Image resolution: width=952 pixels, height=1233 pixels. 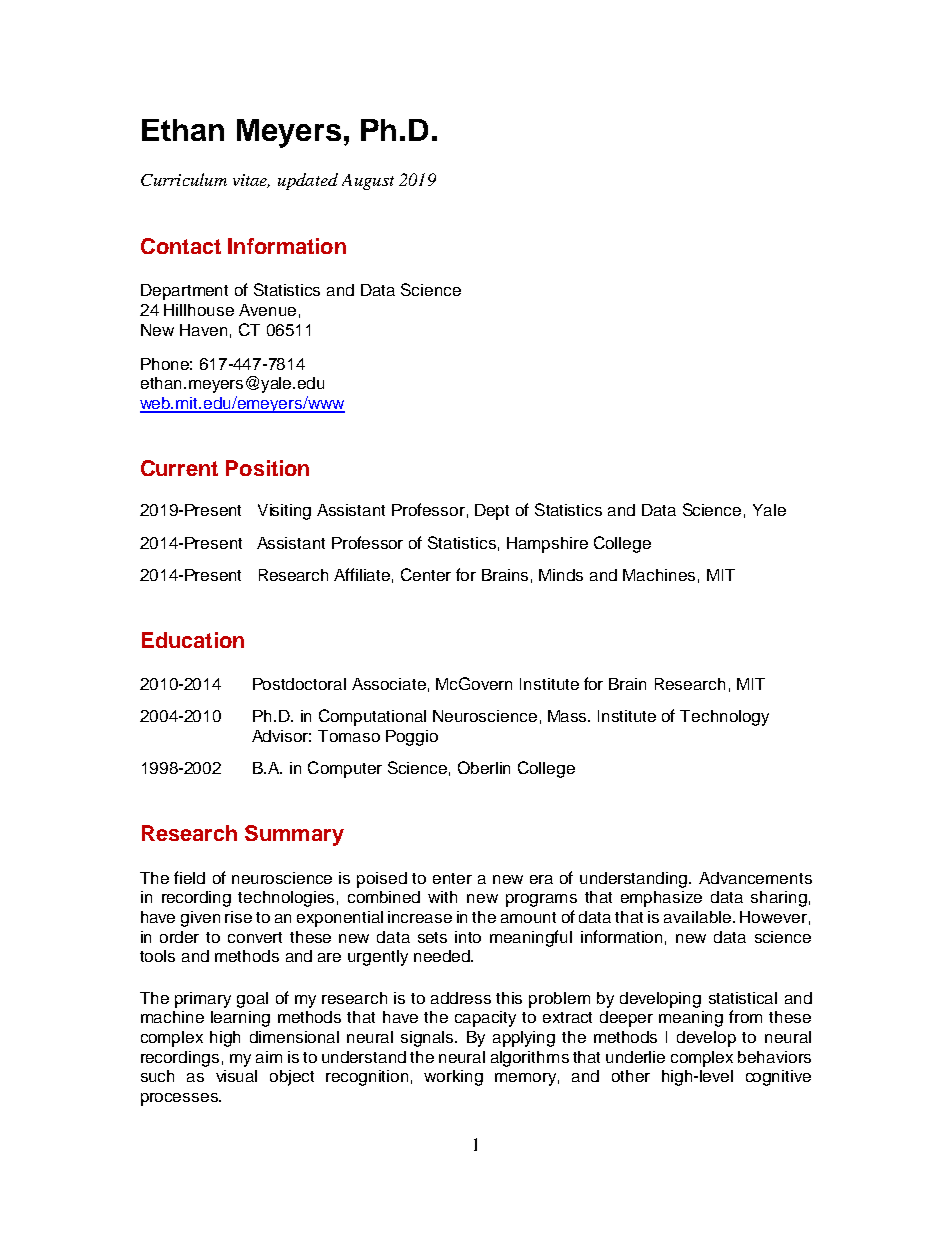 What do you see at coordinates (236, 1076) in the screenshot?
I see `visual` at bounding box center [236, 1076].
